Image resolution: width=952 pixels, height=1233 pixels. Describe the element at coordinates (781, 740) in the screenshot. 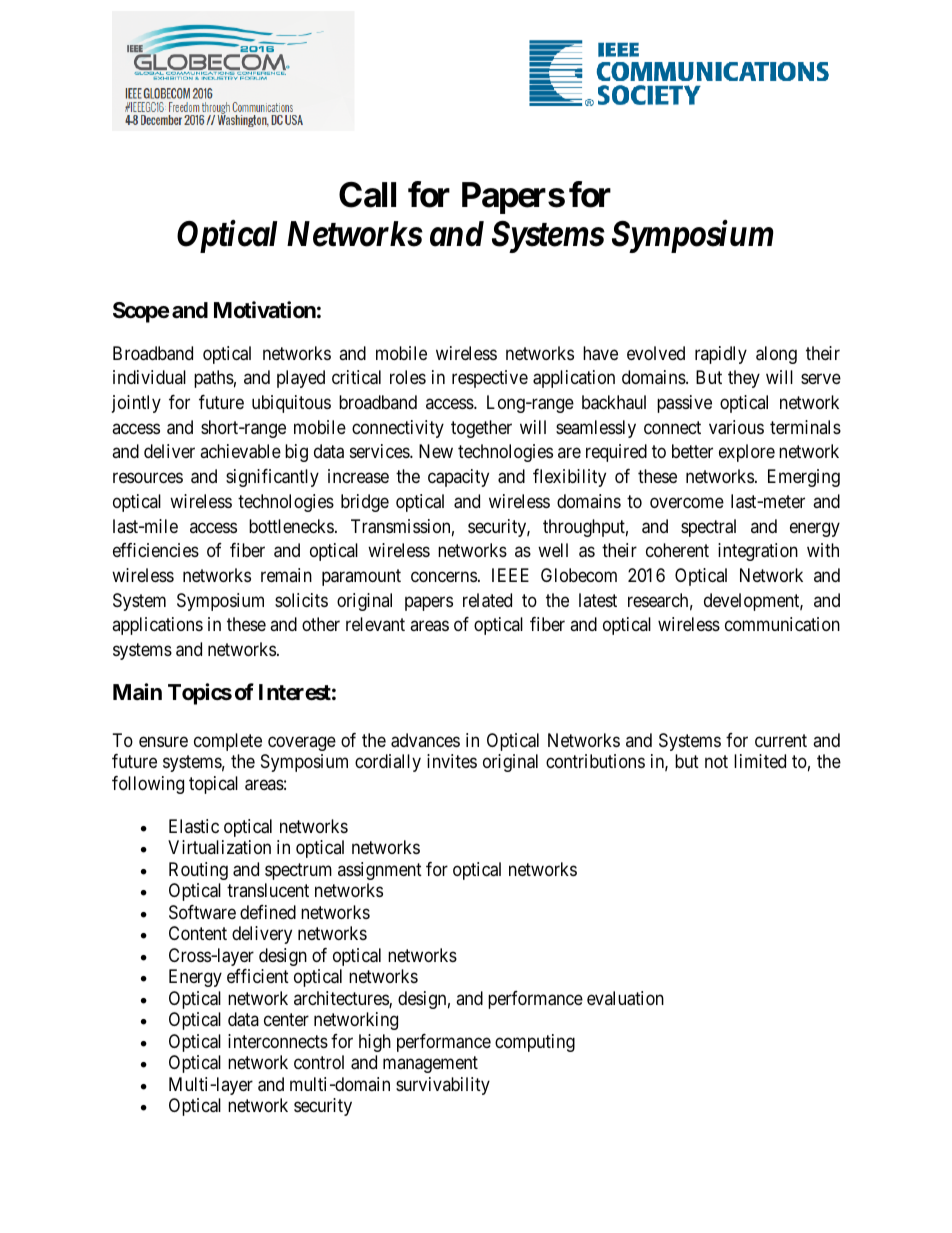

I see `current` at that location.
